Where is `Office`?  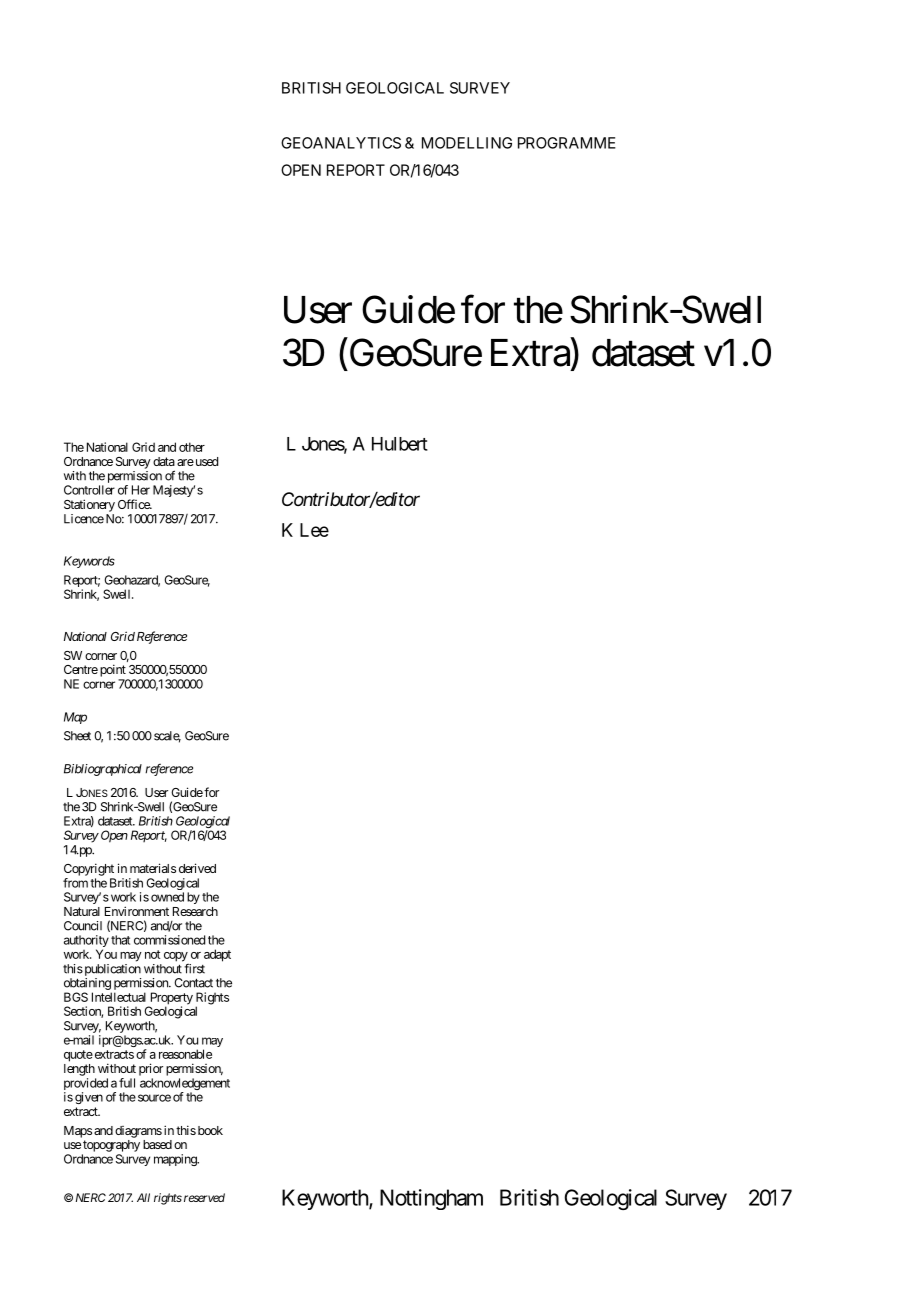 Office is located at coordinates (134, 504).
